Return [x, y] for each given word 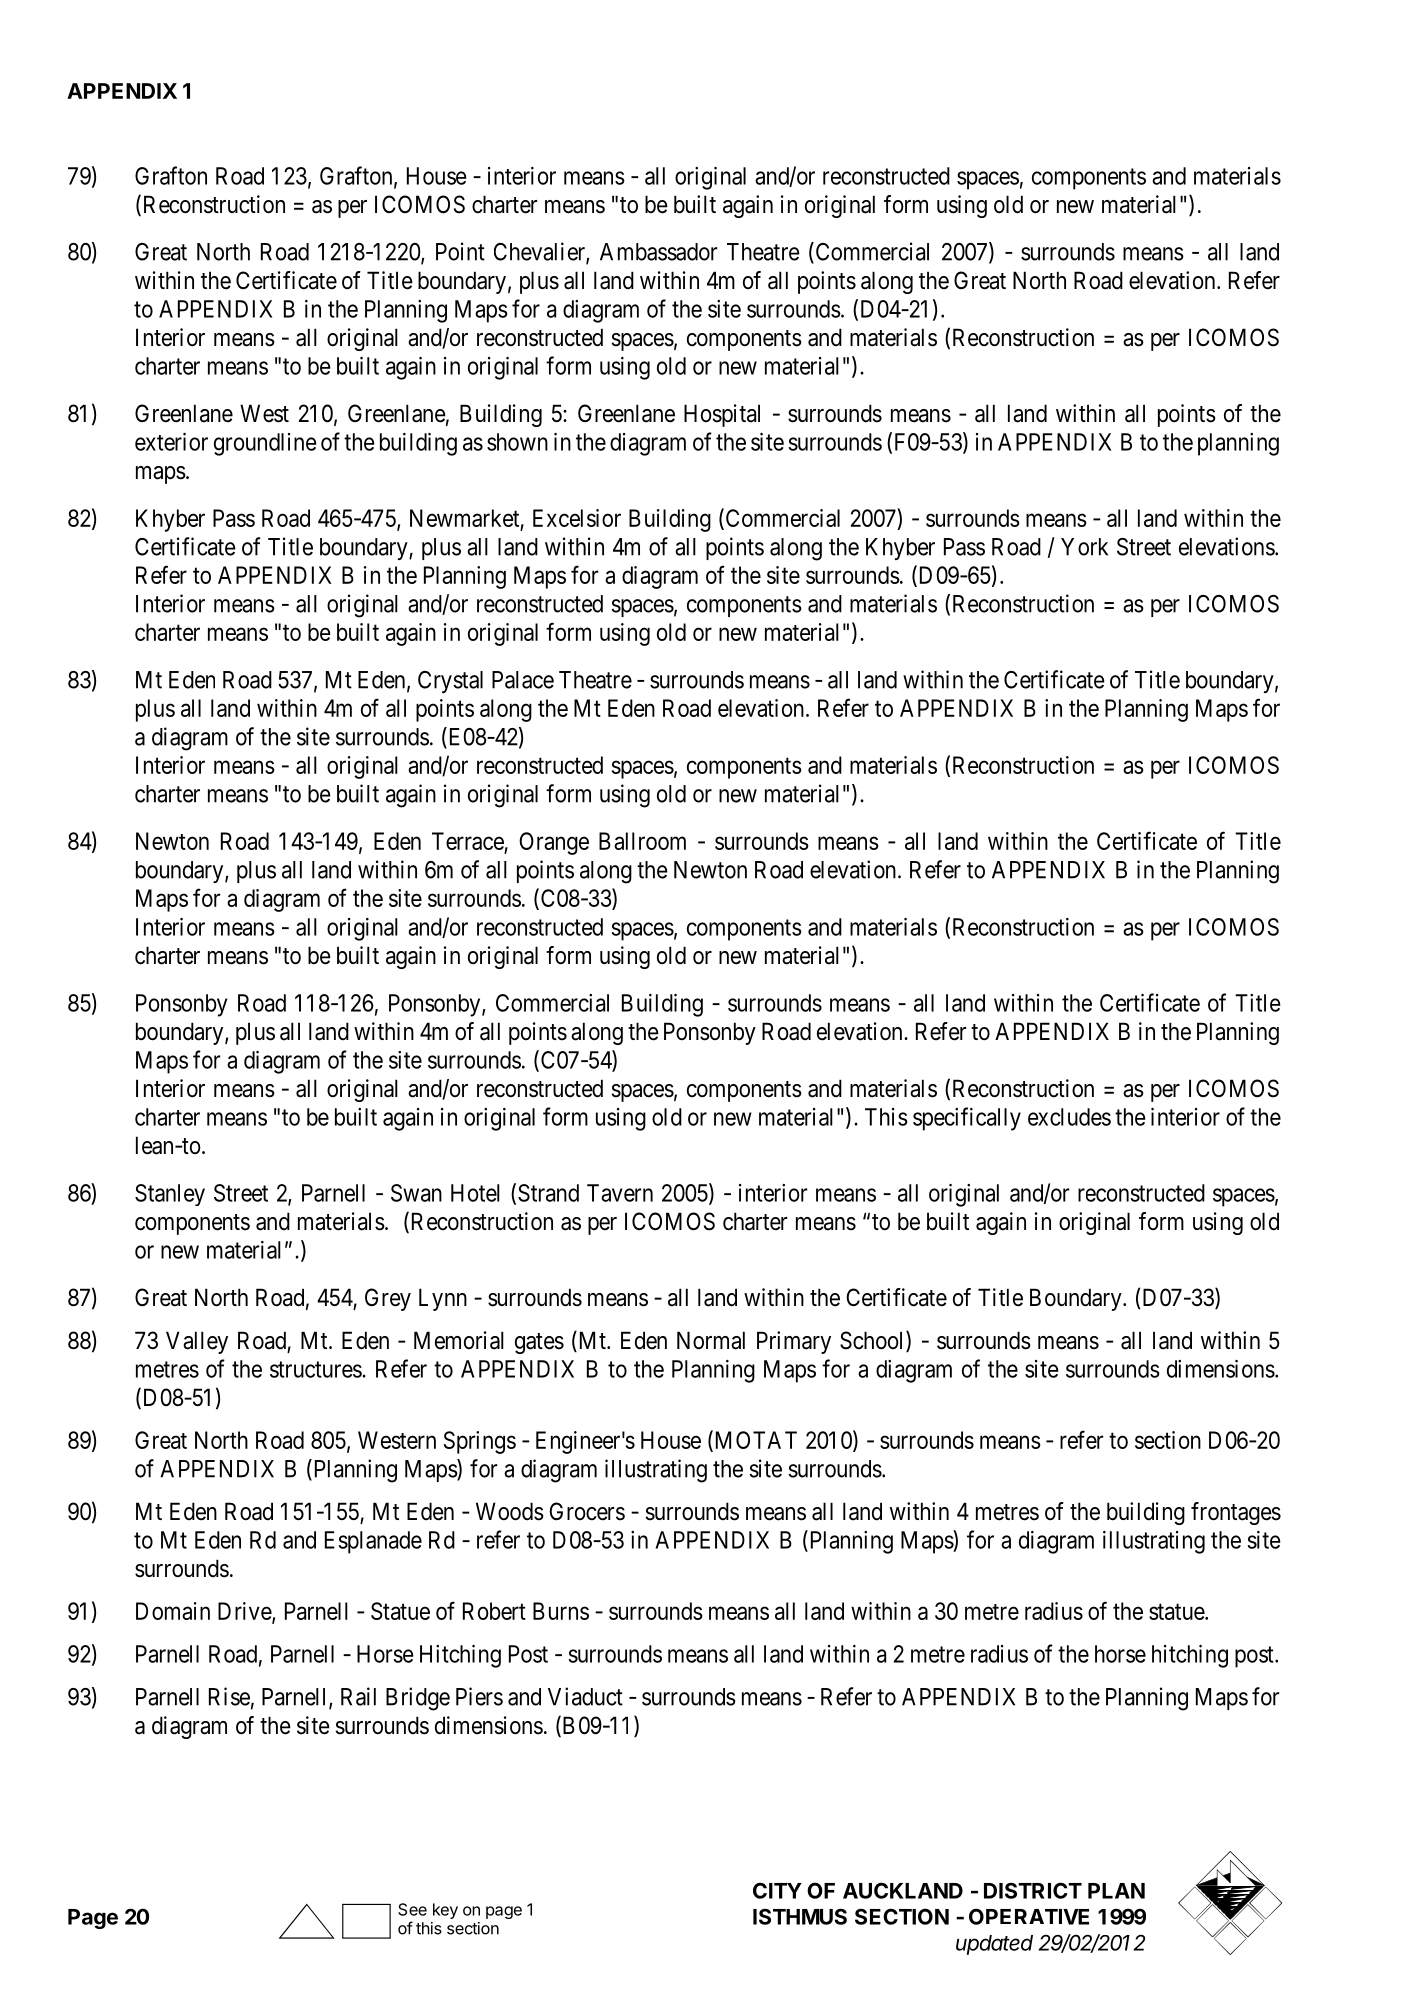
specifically [967, 1119]
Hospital [722, 415]
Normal [711, 1340]
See [412, 1909]
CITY [777, 1890]
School [873, 1341]
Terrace [468, 842]
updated [994, 1945]
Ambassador [658, 252]
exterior [171, 442]
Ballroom [642, 841]
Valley [197, 1342]
